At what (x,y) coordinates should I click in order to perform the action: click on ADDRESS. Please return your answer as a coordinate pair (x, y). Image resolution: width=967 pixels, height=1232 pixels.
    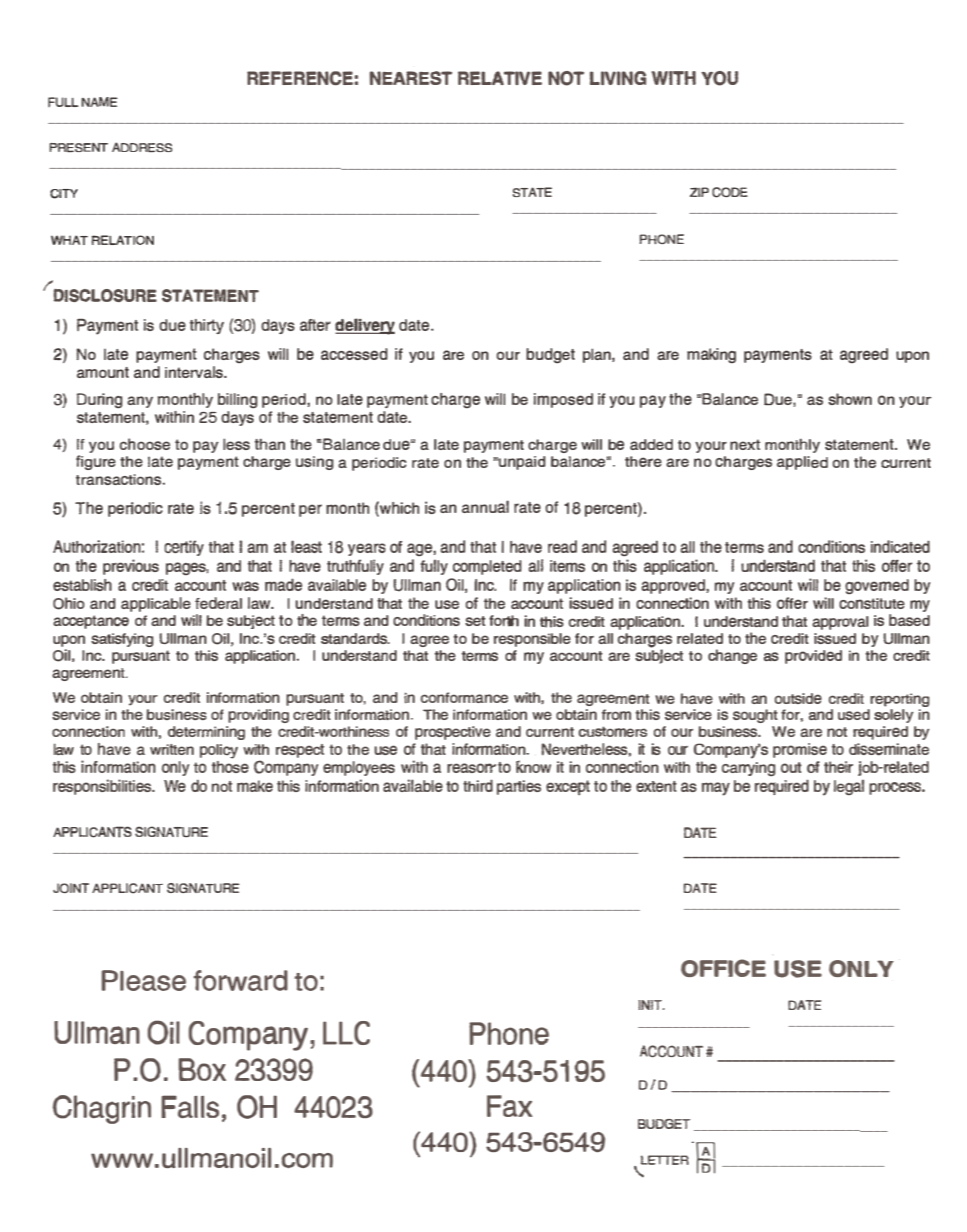
    Looking at the image, I should click on (142, 147).
